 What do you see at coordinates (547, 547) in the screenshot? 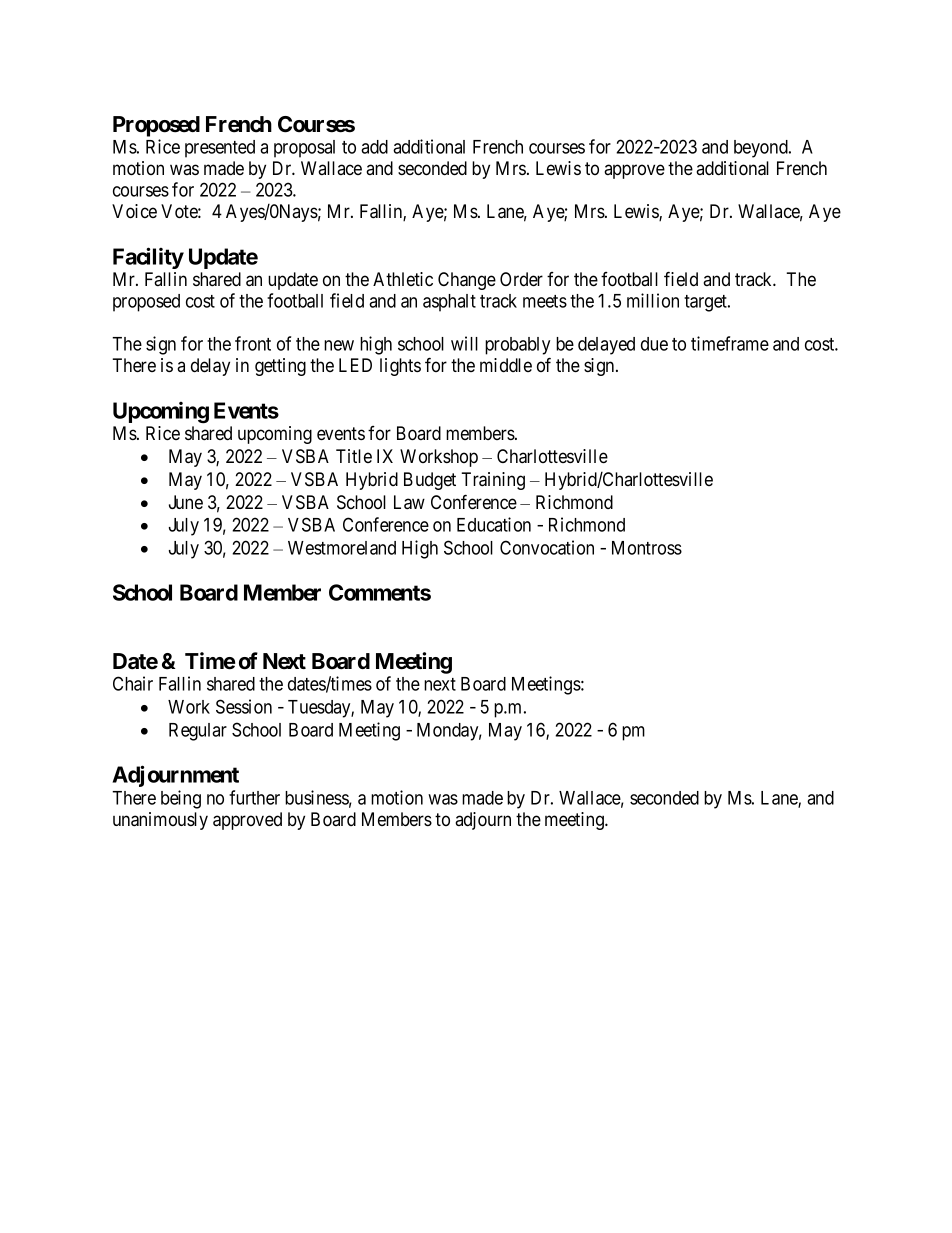
I see `Convocation` at bounding box center [547, 547].
